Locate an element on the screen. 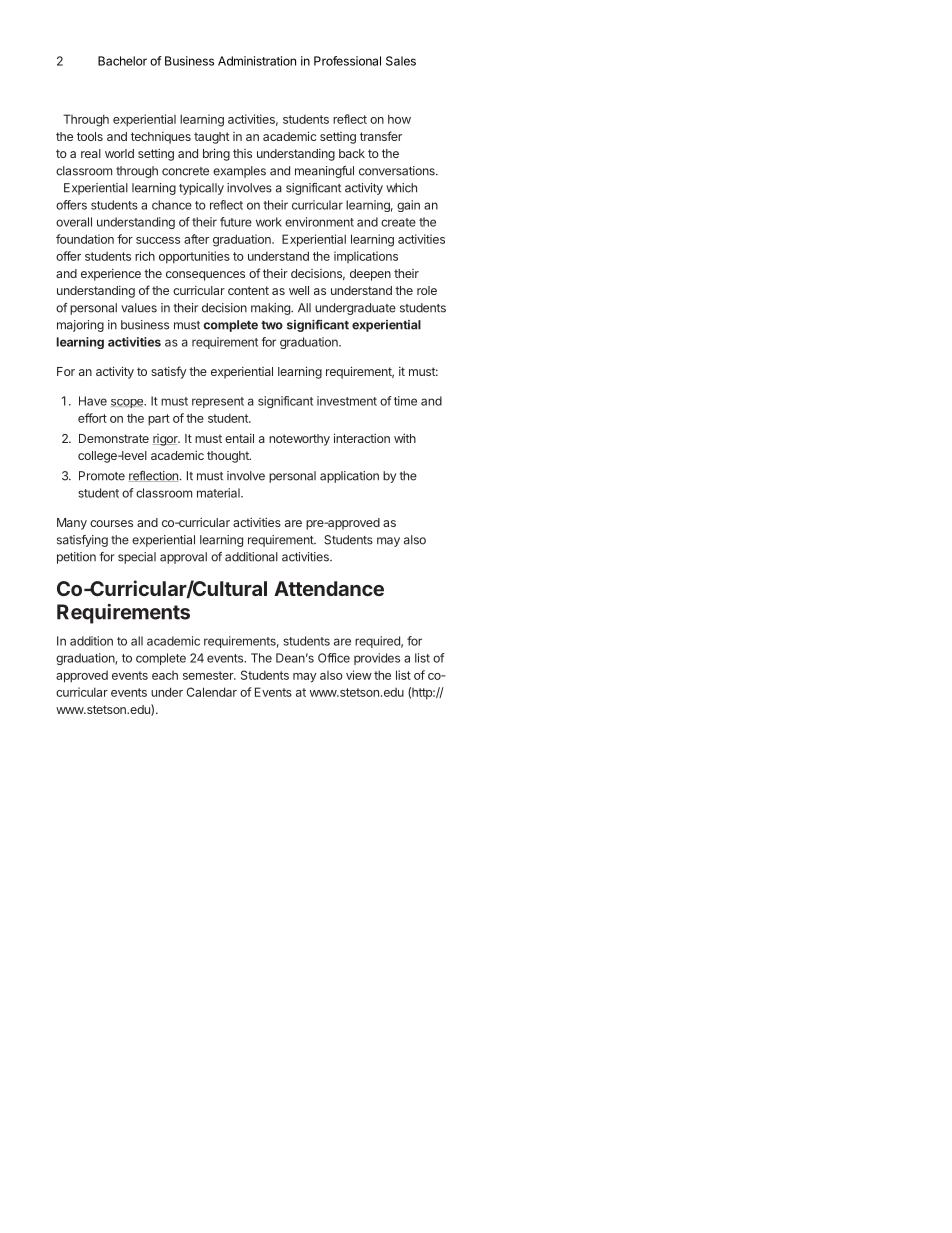 This screenshot has width=952, height=1233. each is located at coordinates (165, 675).
